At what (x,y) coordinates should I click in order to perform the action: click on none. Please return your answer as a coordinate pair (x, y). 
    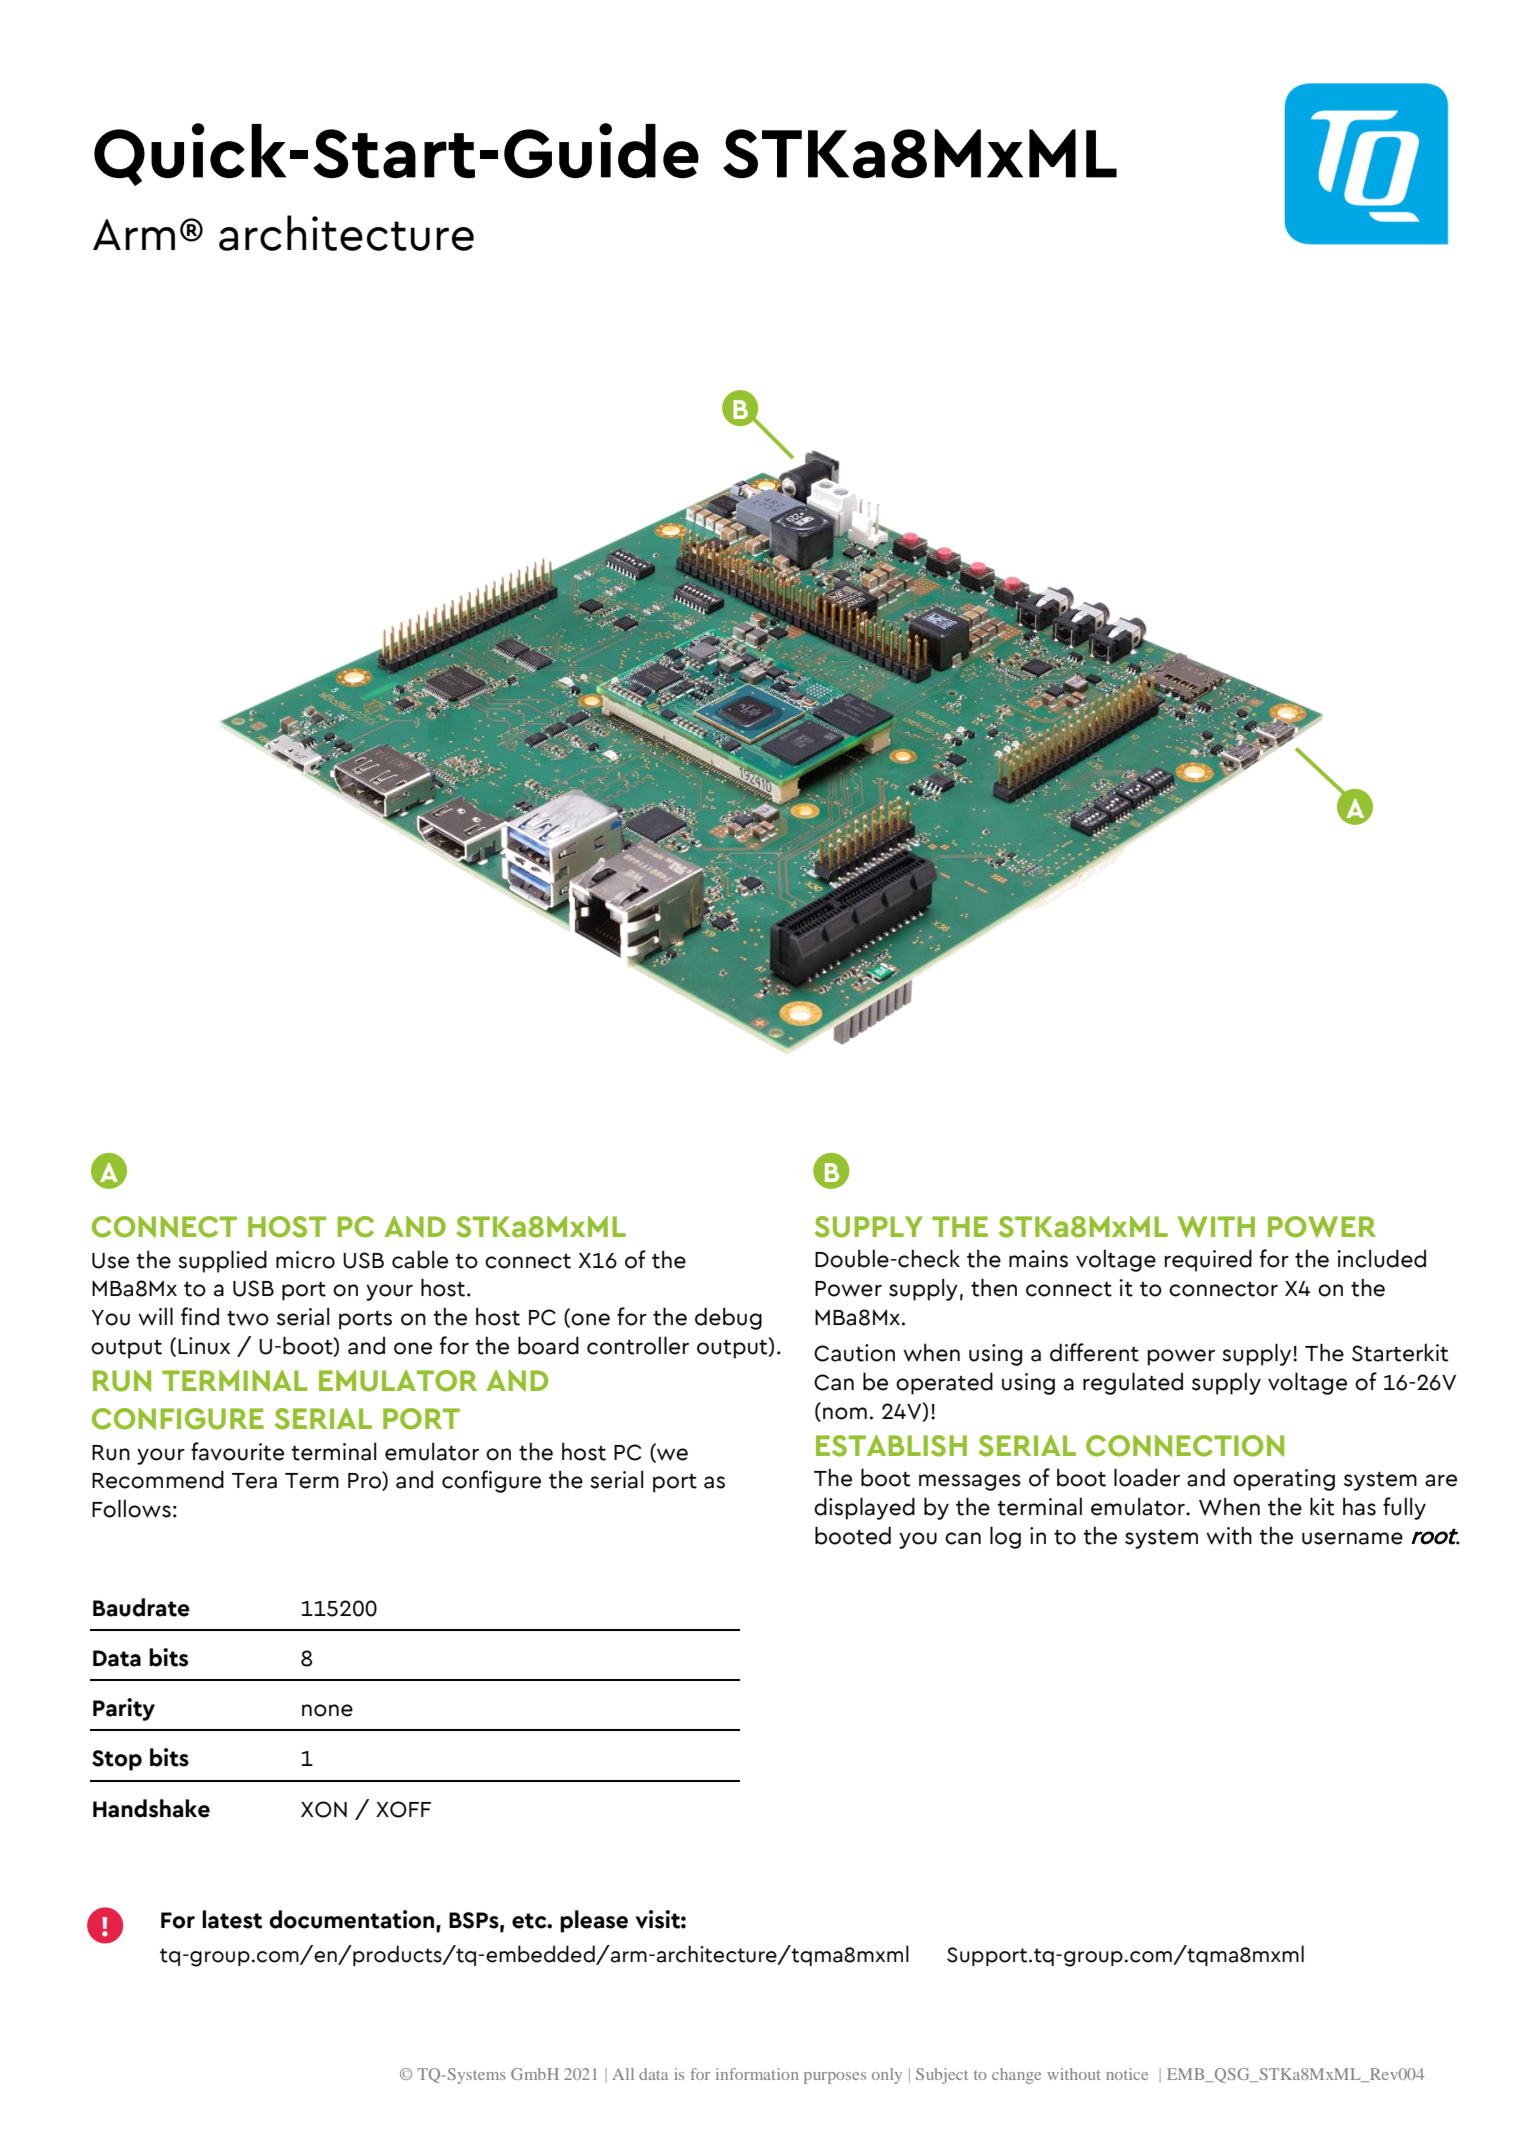
    Looking at the image, I should click on (327, 1710).
